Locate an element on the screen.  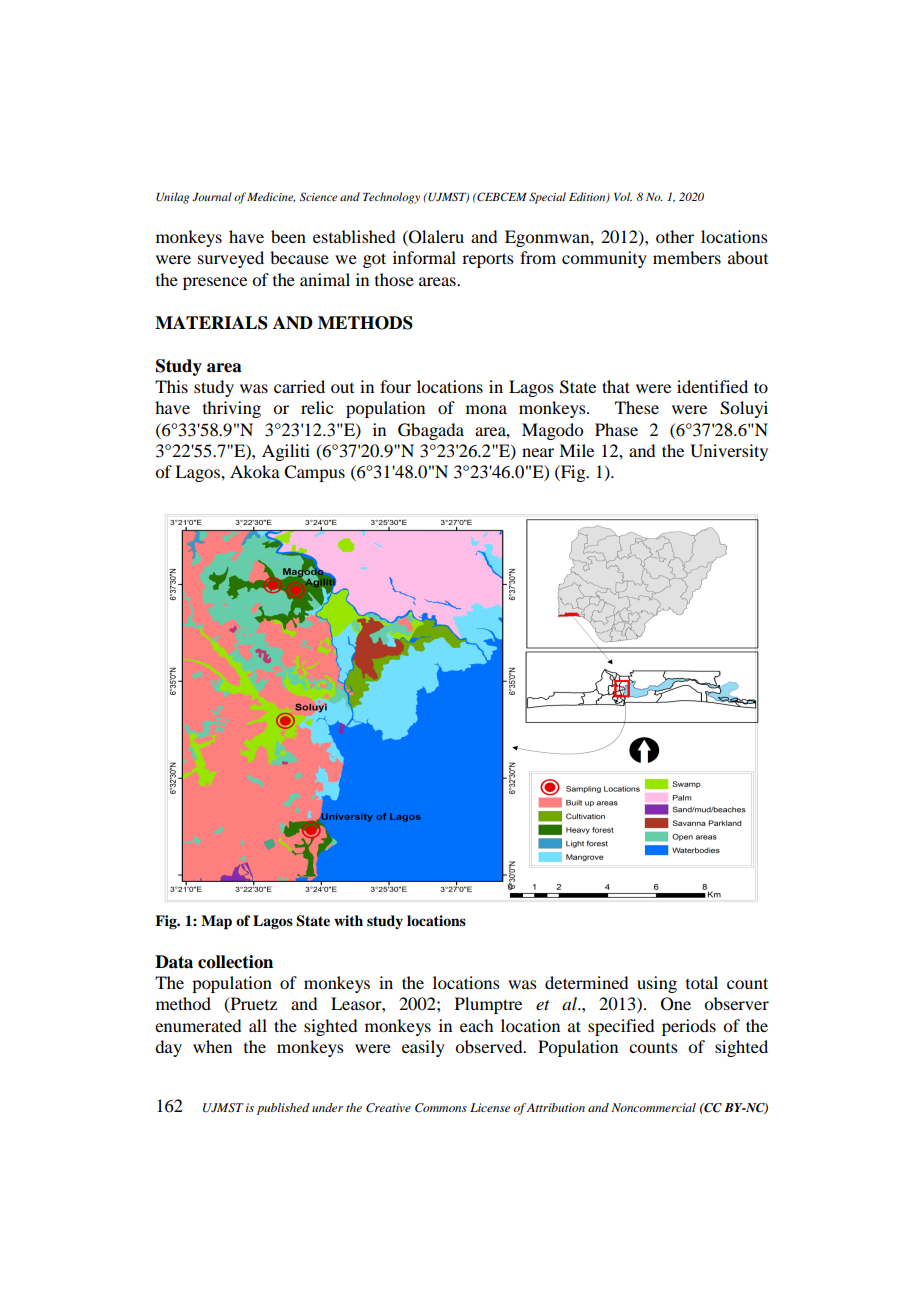
Journal is located at coordinates (212, 196).
